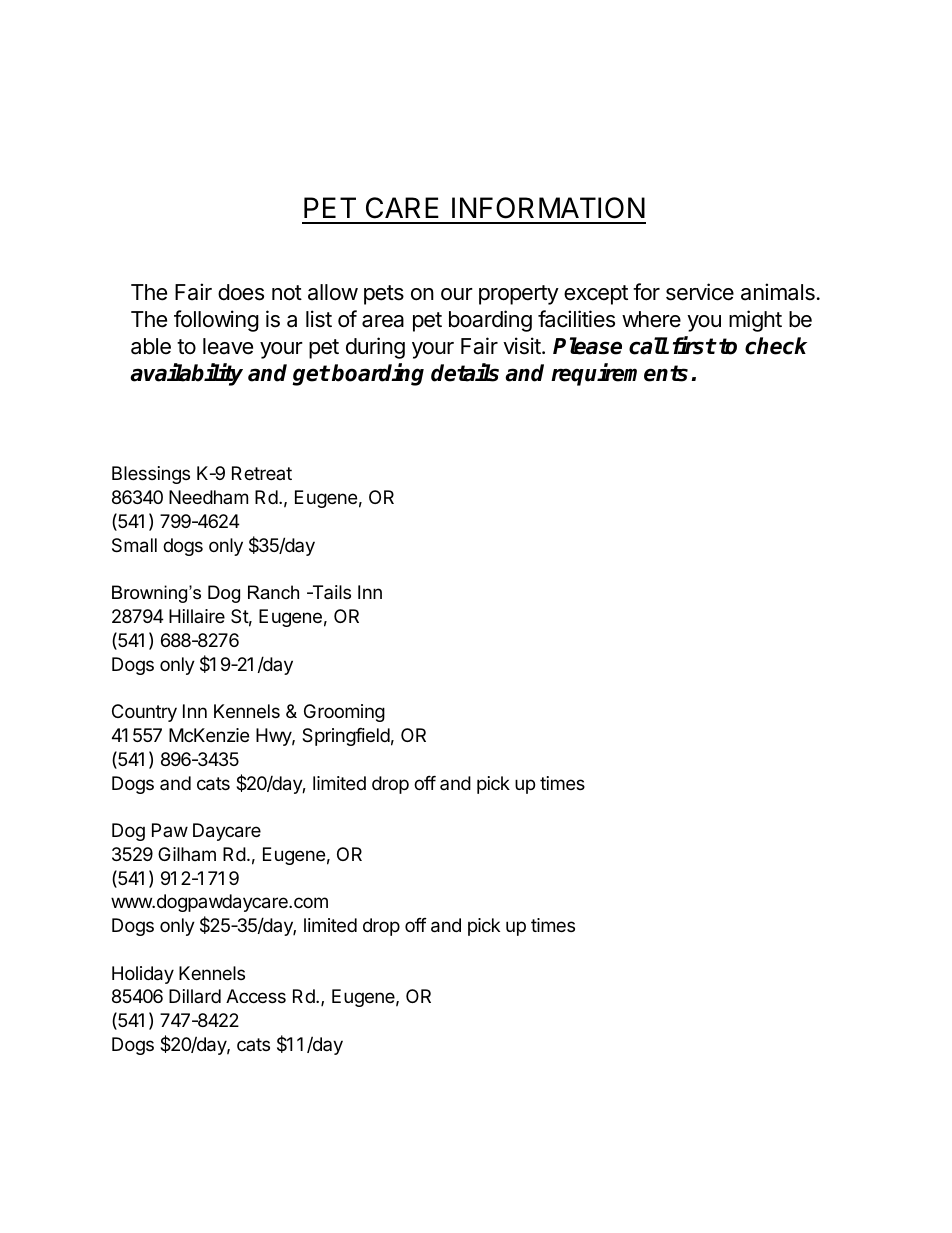  I want to click on Needham, so click(208, 497).
